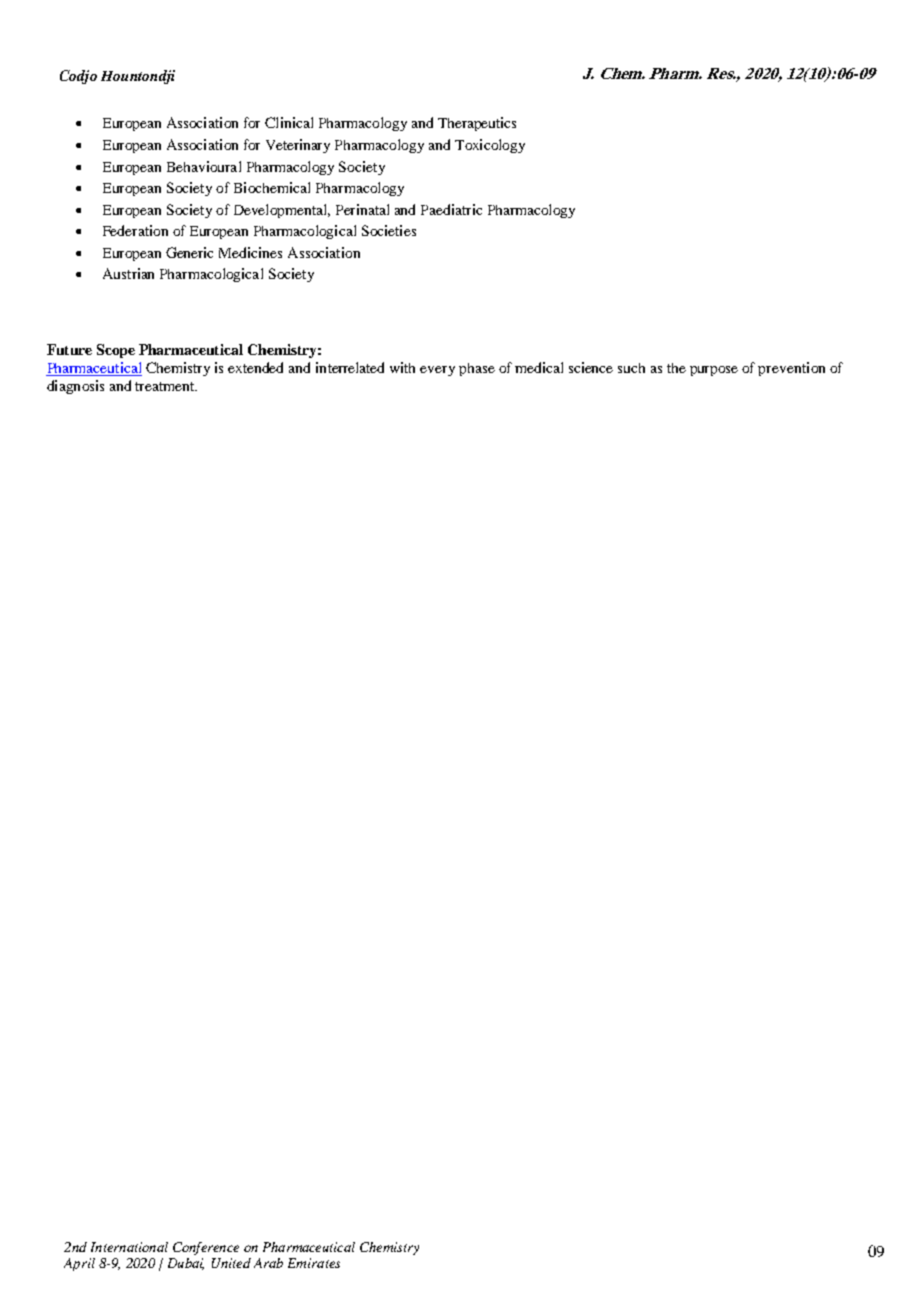  Describe the element at coordinates (268, 1263) in the screenshot. I see `Arab` at that location.
